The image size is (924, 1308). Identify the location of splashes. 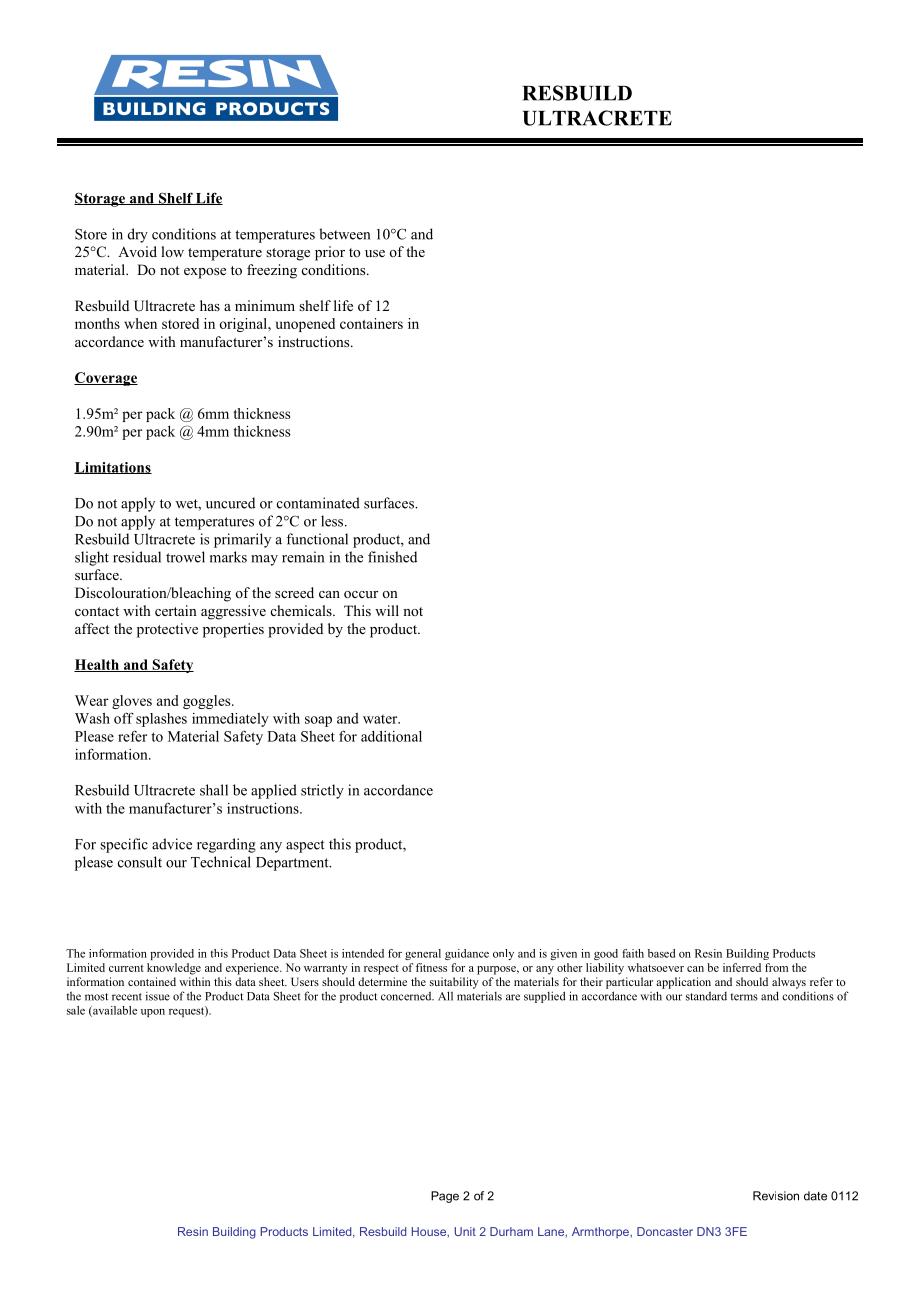
(161, 720).
